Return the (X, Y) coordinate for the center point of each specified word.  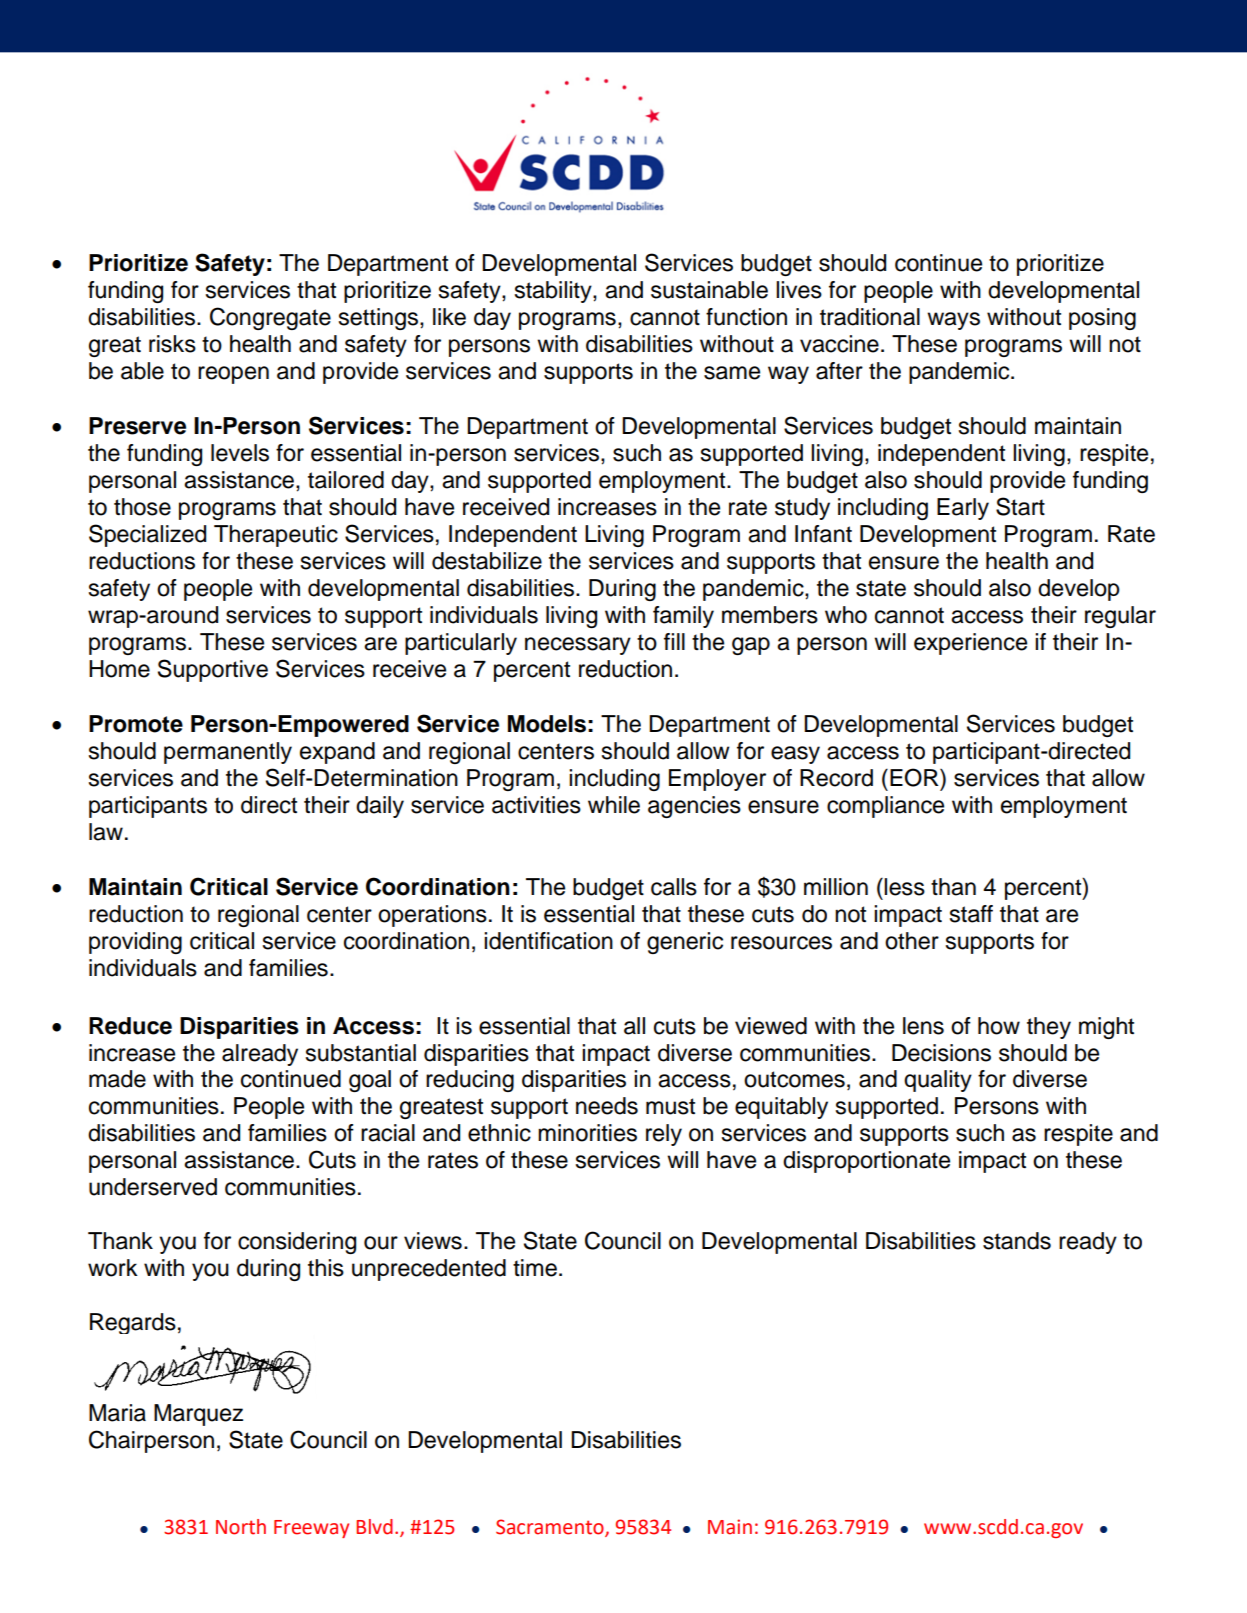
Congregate (270, 318)
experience (970, 644)
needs (607, 1106)
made (117, 1079)
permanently (228, 753)
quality (938, 1081)
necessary (578, 646)
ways (953, 321)
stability (554, 292)
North (241, 1527)
